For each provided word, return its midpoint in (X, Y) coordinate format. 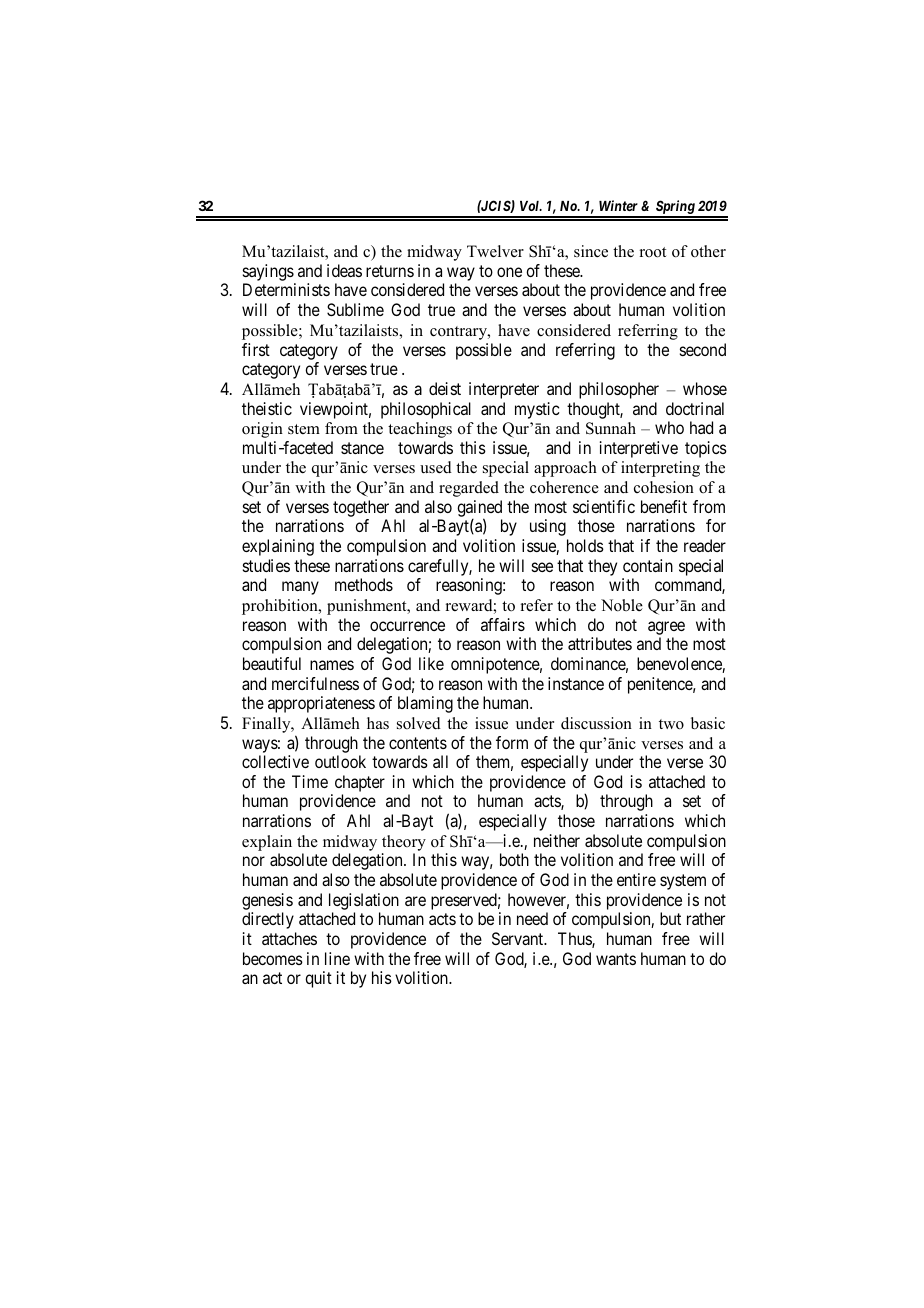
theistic (267, 408)
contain (648, 565)
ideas (344, 270)
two (671, 724)
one (509, 272)
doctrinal (695, 408)
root (653, 252)
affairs (503, 624)
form (512, 742)
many (300, 588)
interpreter (504, 390)
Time (310, 781)
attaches (289, 938)
